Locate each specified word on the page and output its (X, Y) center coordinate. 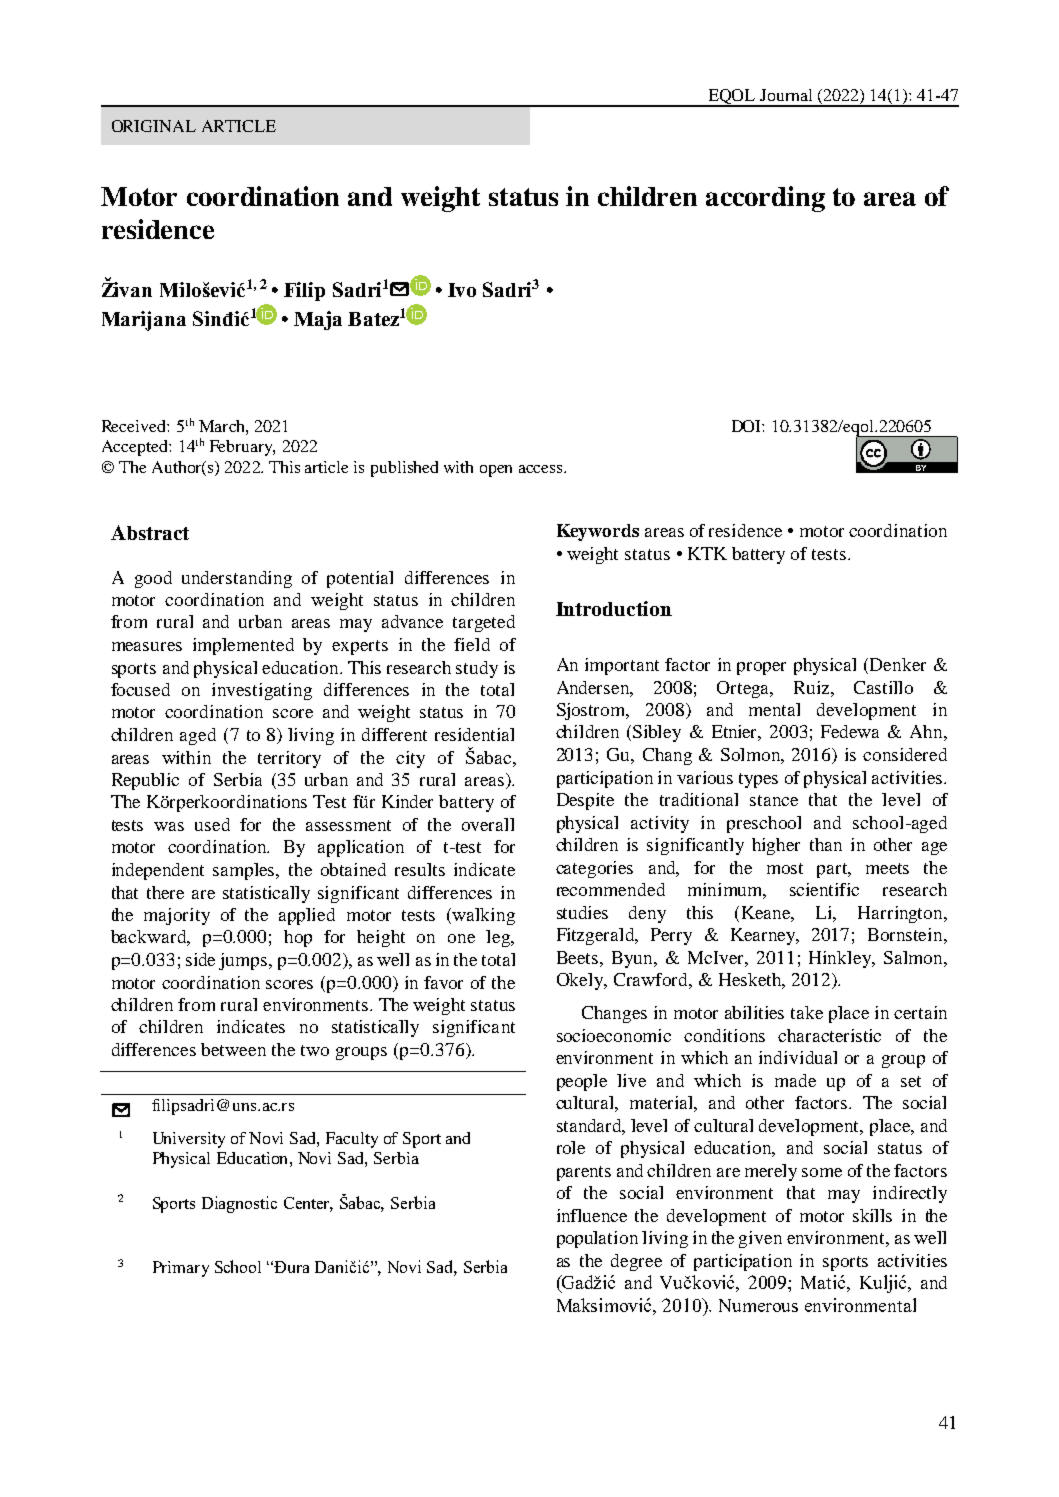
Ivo (462, 290)
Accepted (136, 448)
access (542, 469)
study (477, 669)
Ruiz (813, 687)
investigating (262, 691)
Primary (181, 1269)
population (597, 1239)
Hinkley (841, 959)
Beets (577, 957)
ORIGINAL (154, 126)
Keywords (598, 532)
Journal (786, 95)
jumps (243, 961)
